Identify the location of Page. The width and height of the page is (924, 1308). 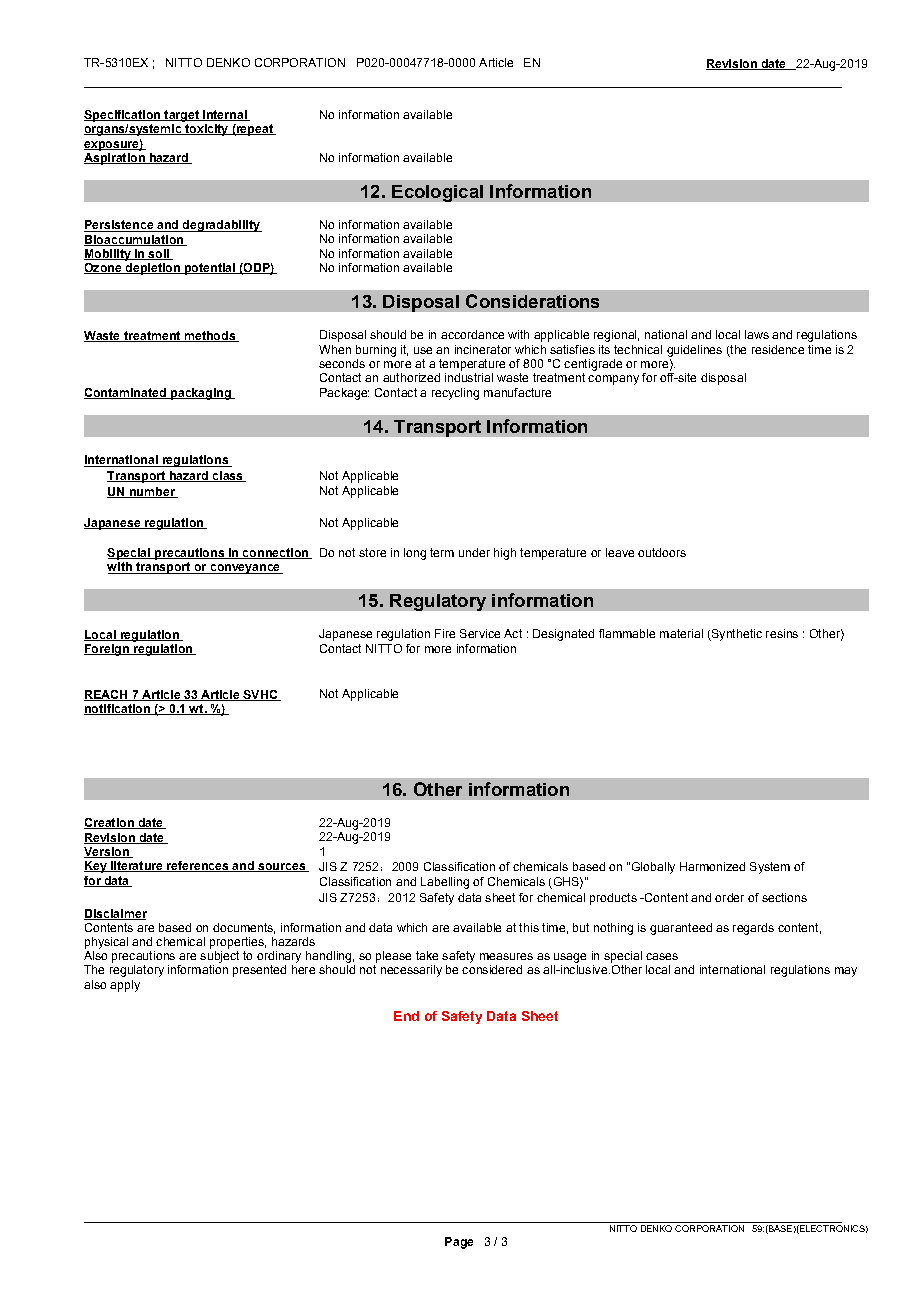
(459, 1243).
